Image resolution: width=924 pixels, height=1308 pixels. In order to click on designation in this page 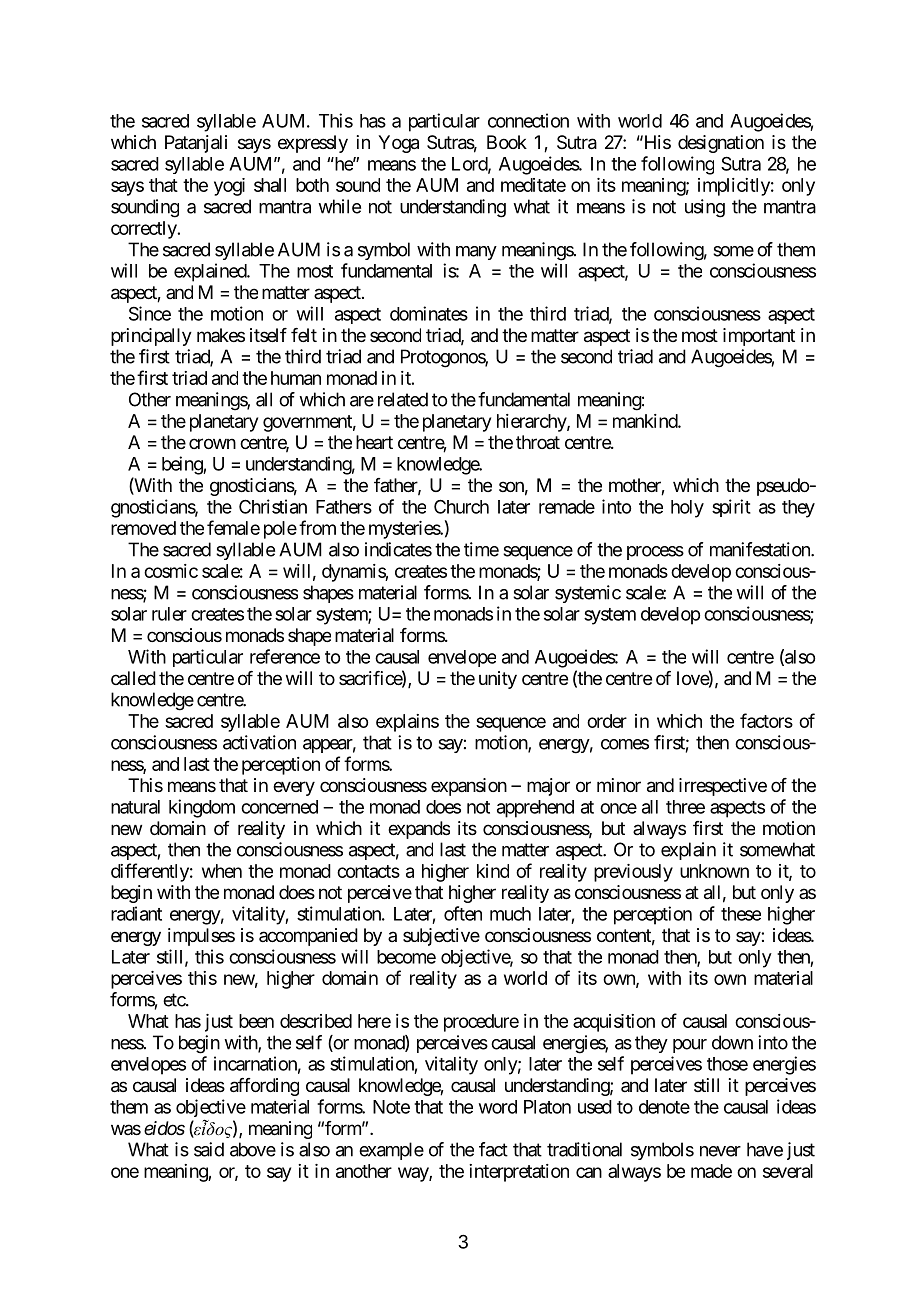, I will do `click(721, 144)`.
